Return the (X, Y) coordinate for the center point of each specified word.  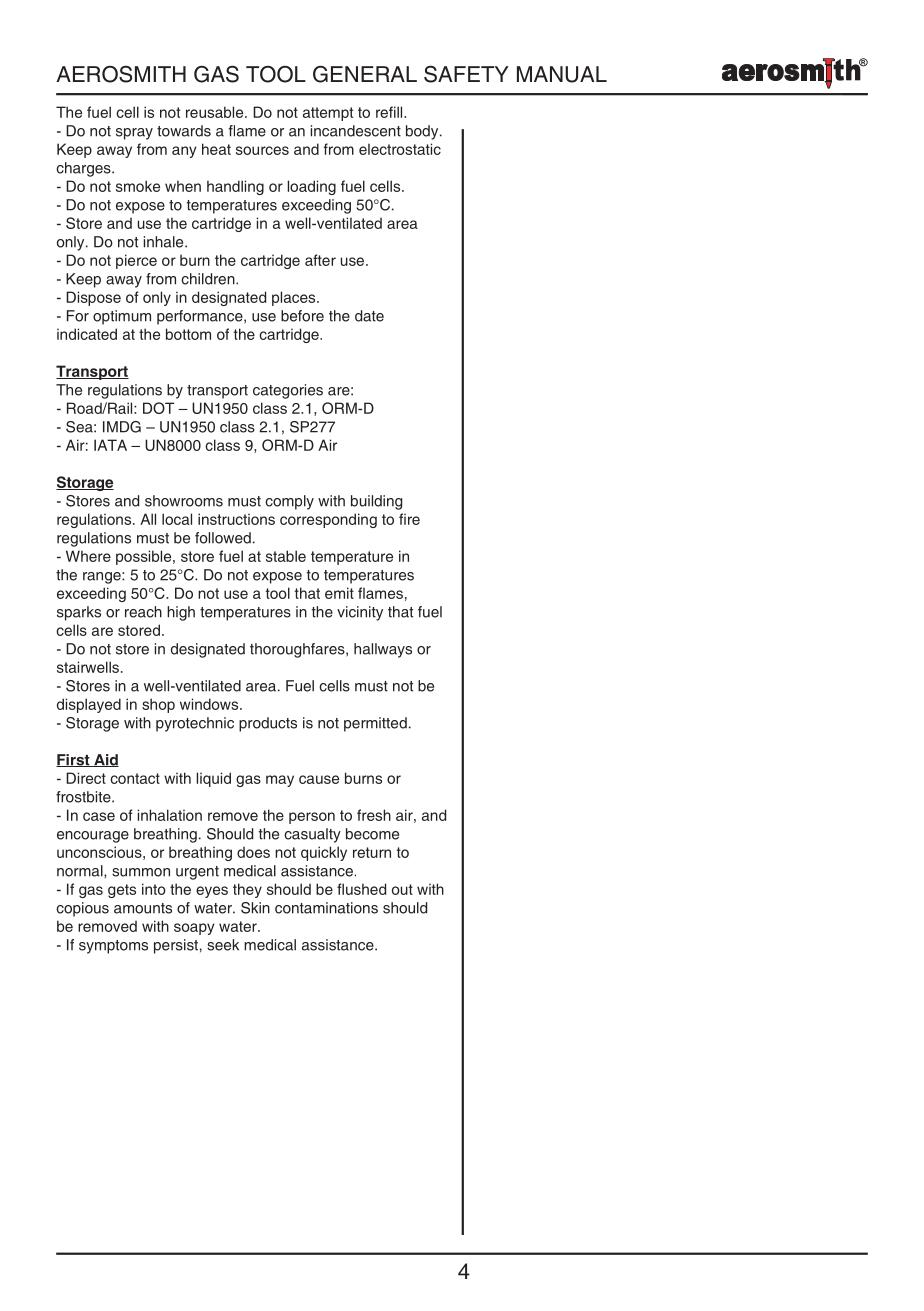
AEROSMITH (121, 74)
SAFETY (466, 74)
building (376, 502)
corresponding (328, 520)
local (177, 519)
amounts (143, 908)
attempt (328, 114)
